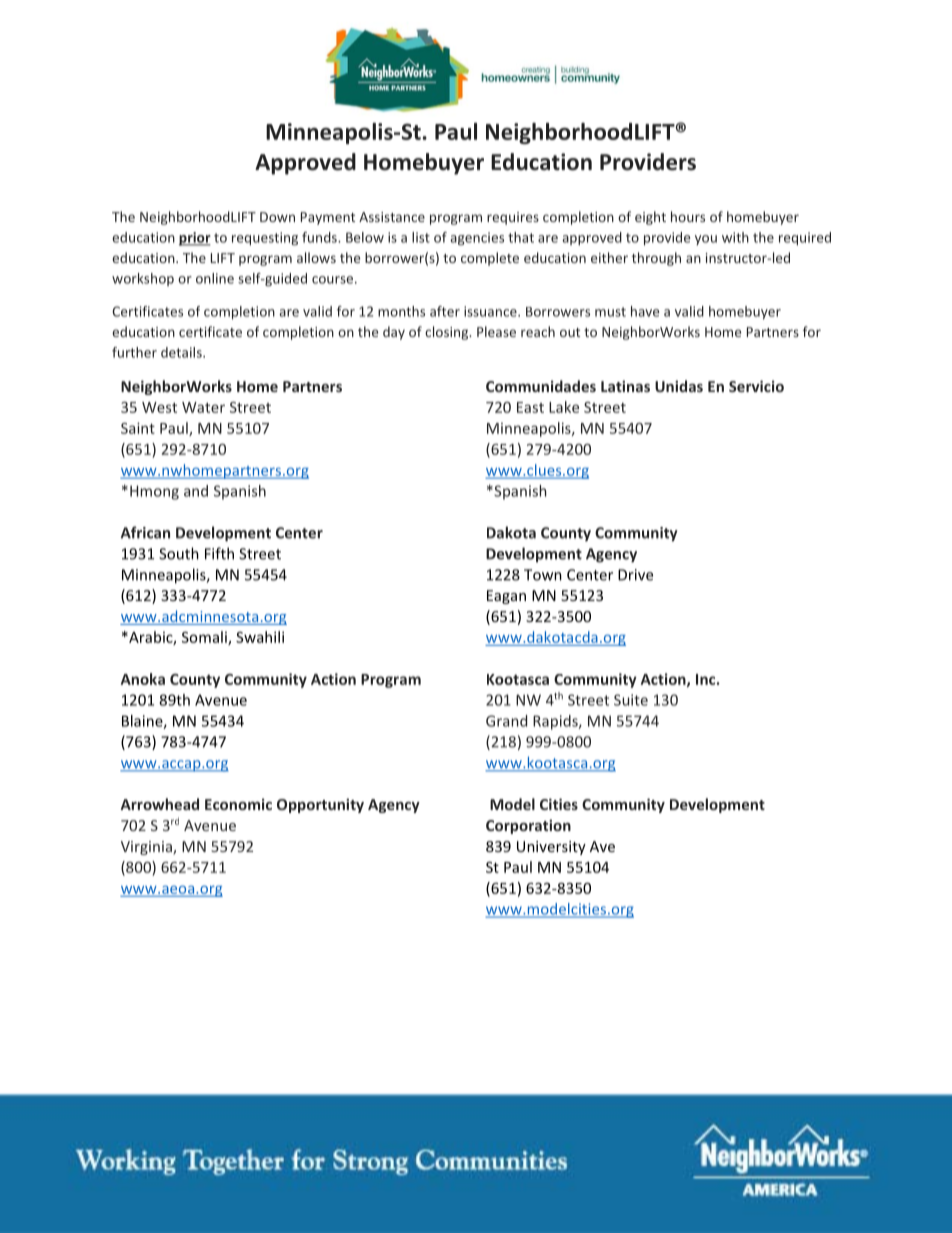 This screenshot has width=952, height=1233. What do you see at coordinates (635, 575) in the screenshot?
I see `Drive` at bounding box center [635, 575].
